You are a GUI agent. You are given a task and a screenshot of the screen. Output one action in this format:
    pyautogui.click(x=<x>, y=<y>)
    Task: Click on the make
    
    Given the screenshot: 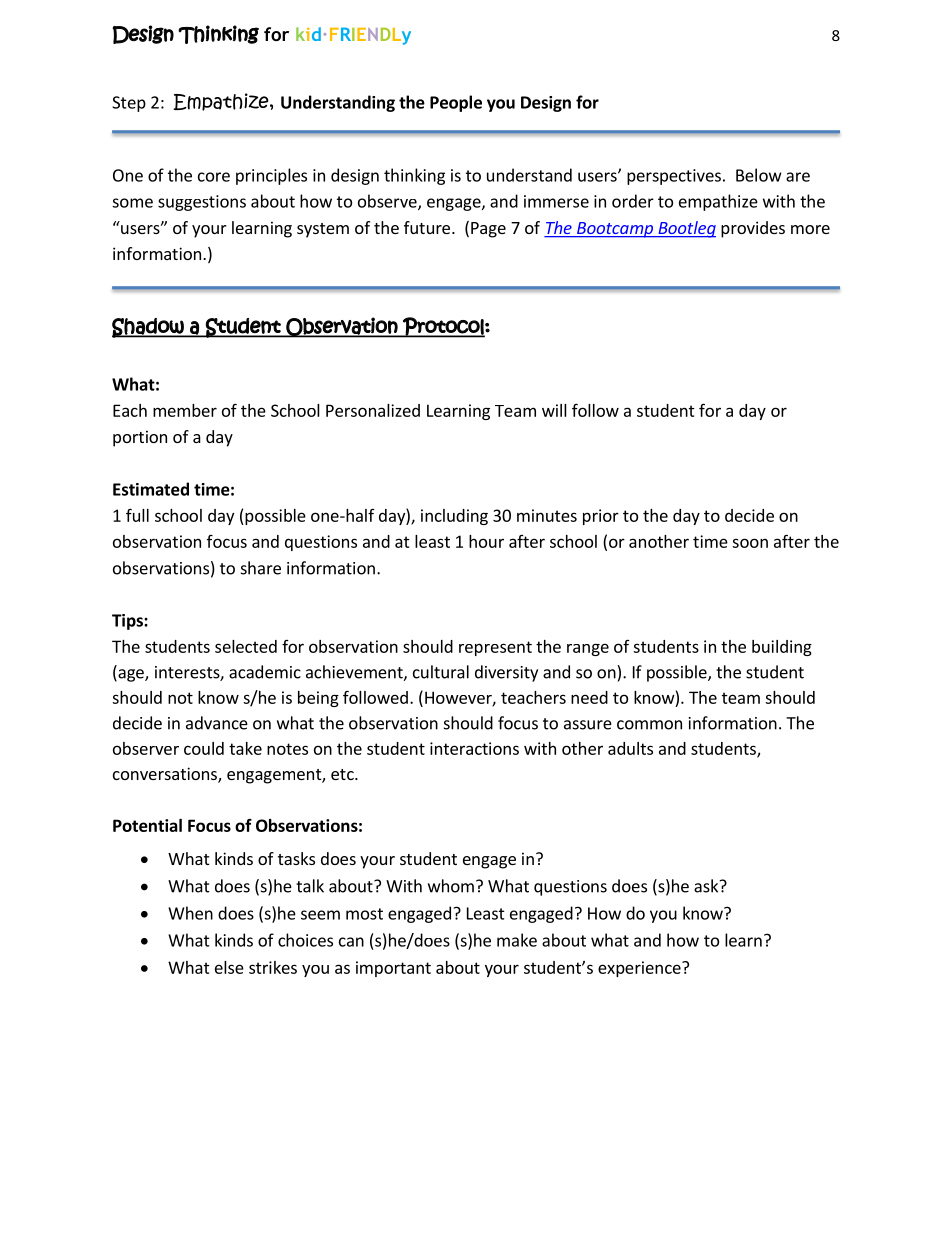 What is the action you would take?
    pyautogui.click(x=517, y=940)
